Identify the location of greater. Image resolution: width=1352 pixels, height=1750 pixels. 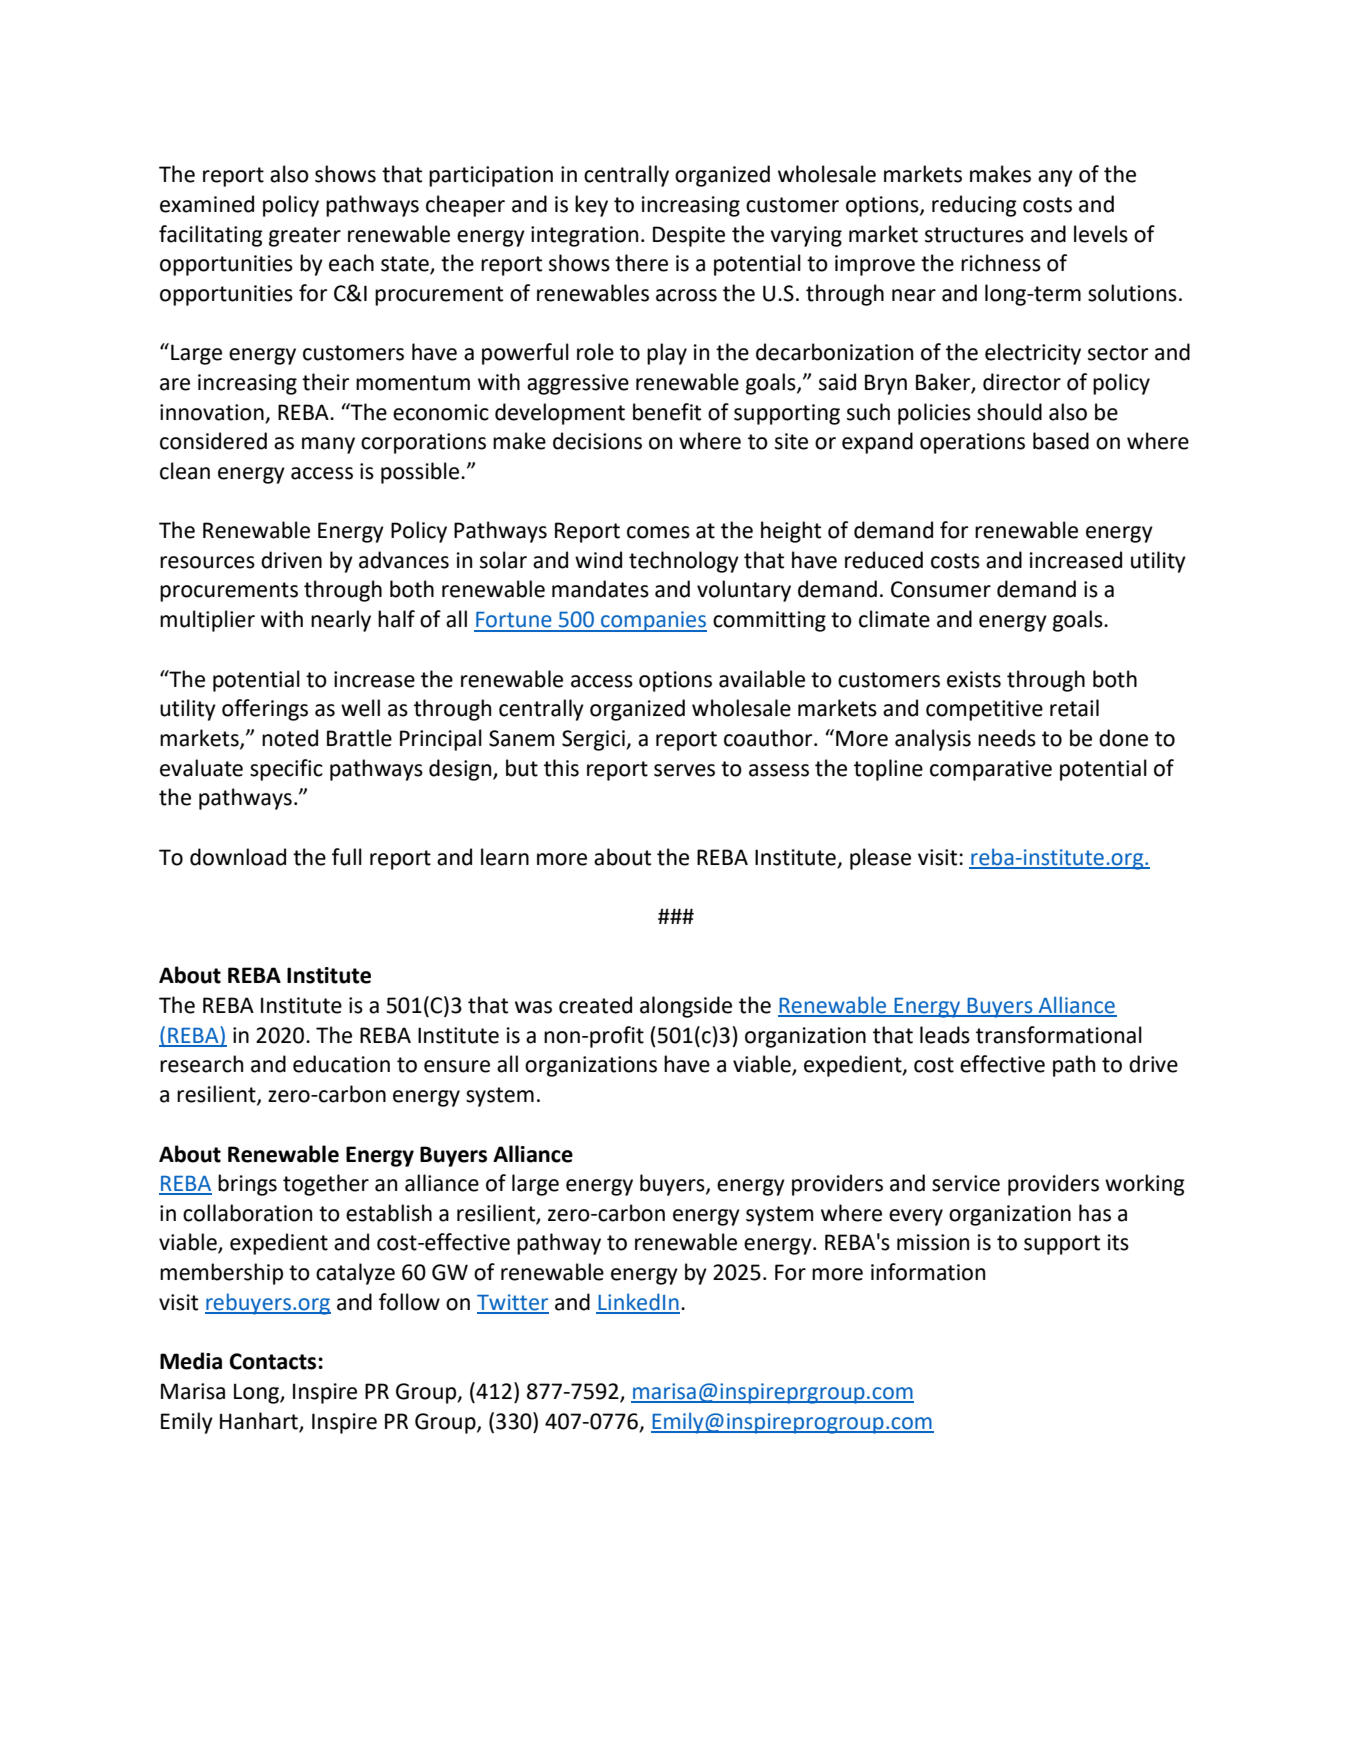
(305, 237).
